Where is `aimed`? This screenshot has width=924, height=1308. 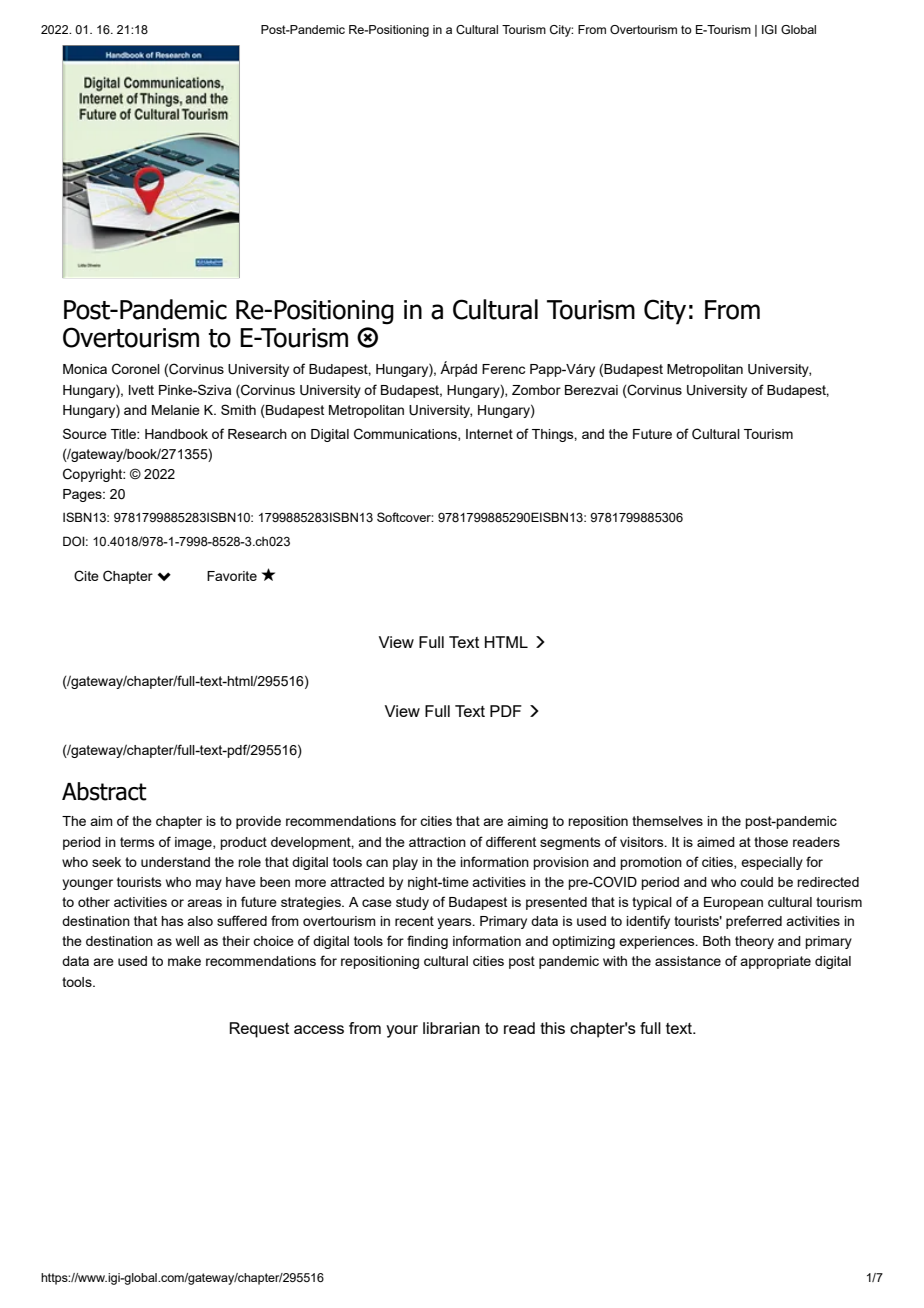
aimed is located at coordinates (716, 842).
